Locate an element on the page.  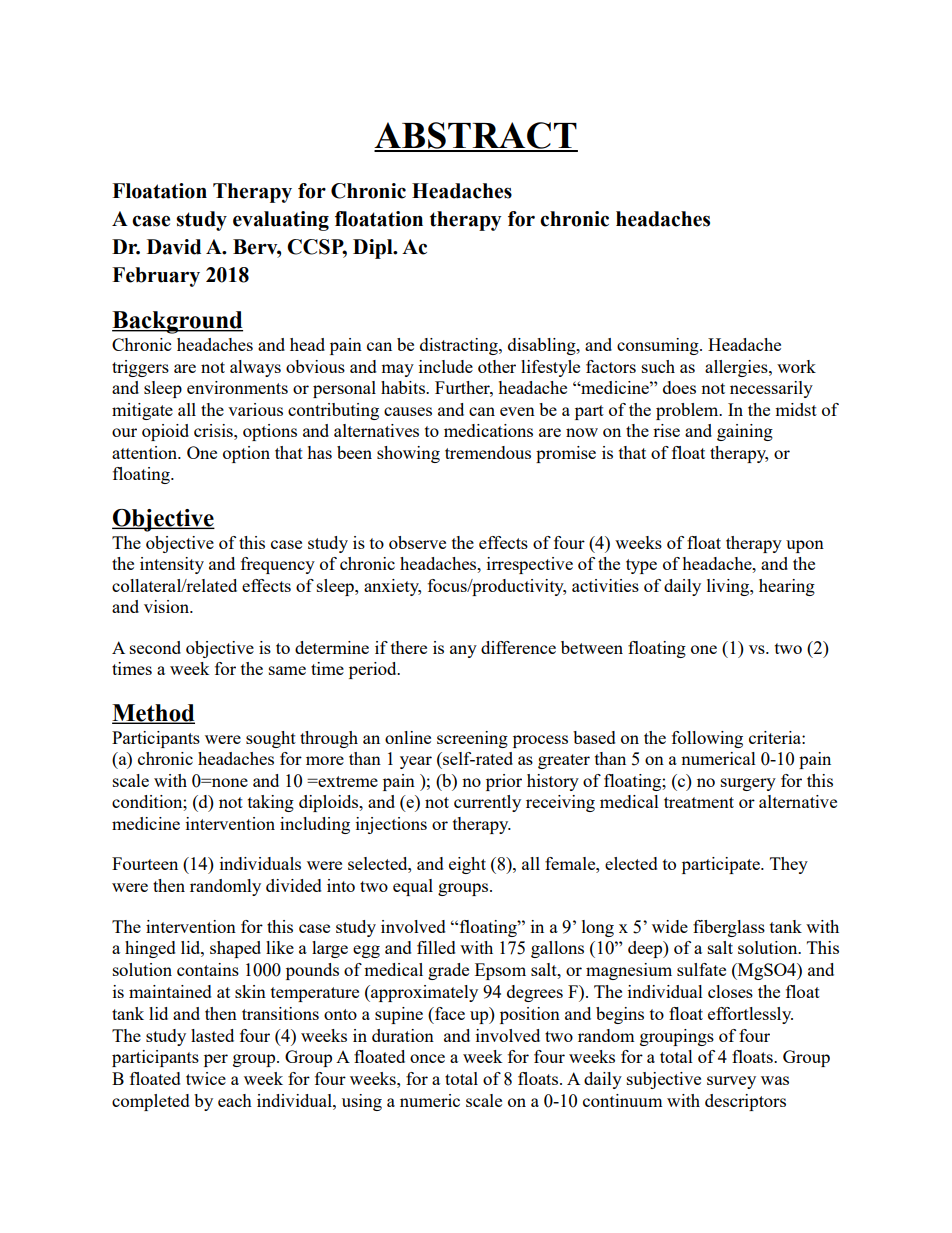
twice is located at coordinates (206, 1078).
